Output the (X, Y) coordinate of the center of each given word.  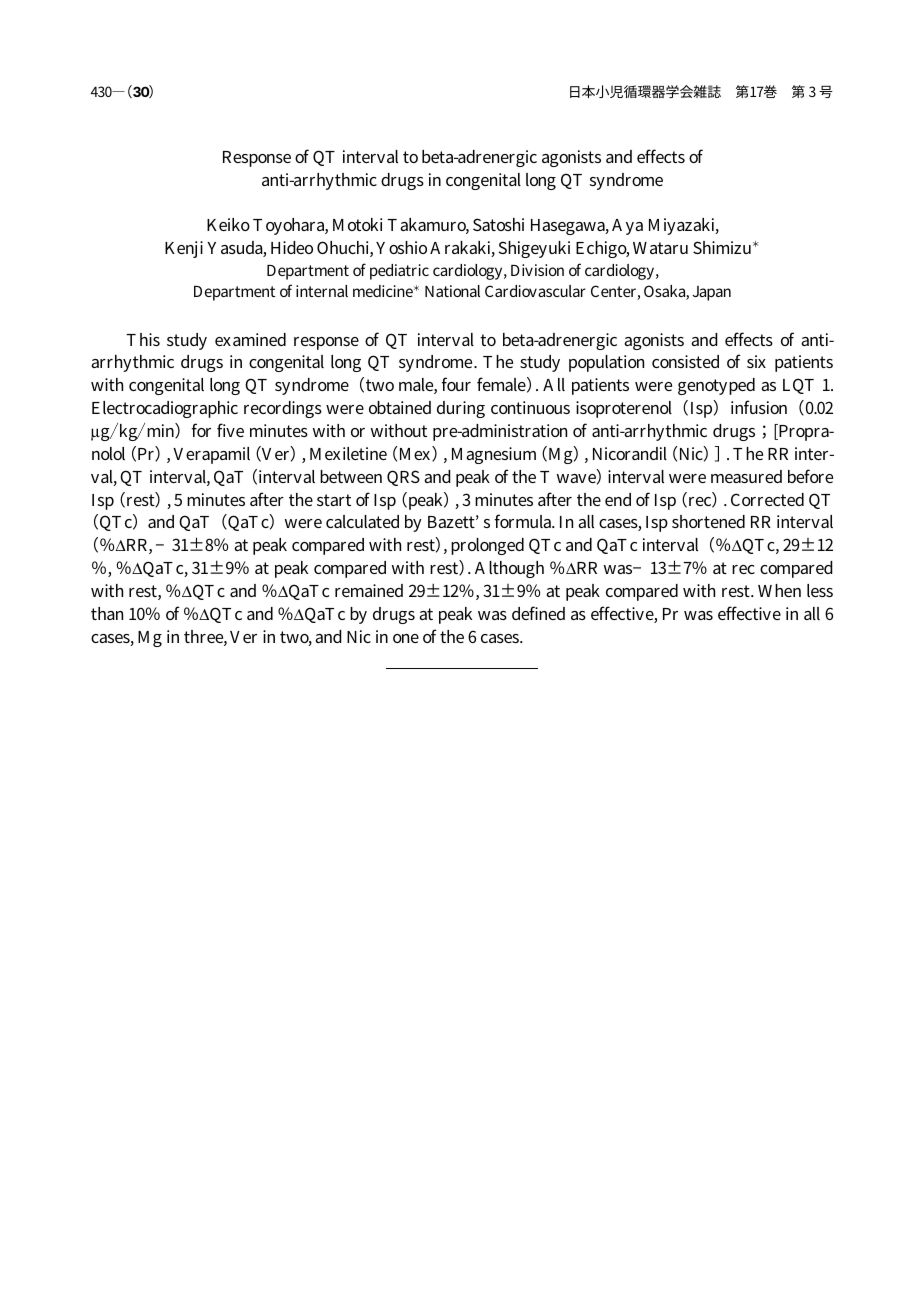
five (230, 430)
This (143, 339)
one (406, 638)
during (461, 409)
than (107, 613)
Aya (627, 227)
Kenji (184, 249)
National (452, 291)
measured (746, 476)
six (756, 361)
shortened (708, 521)
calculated (362, 521)
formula (524, 521)
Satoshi (498, 224)
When (779, 590)
